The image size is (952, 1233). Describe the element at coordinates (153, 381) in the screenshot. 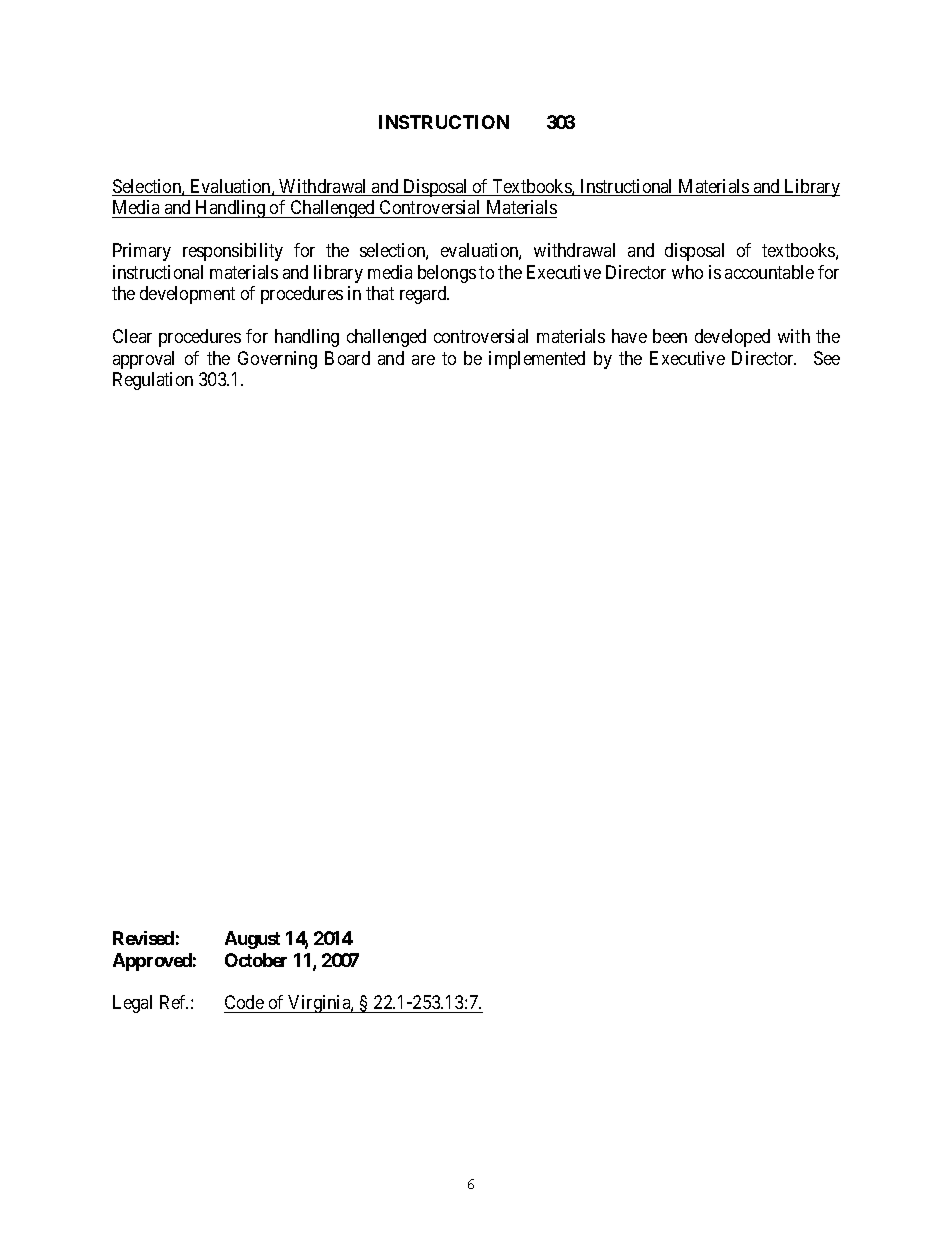

I see `Regulation` at that location.
